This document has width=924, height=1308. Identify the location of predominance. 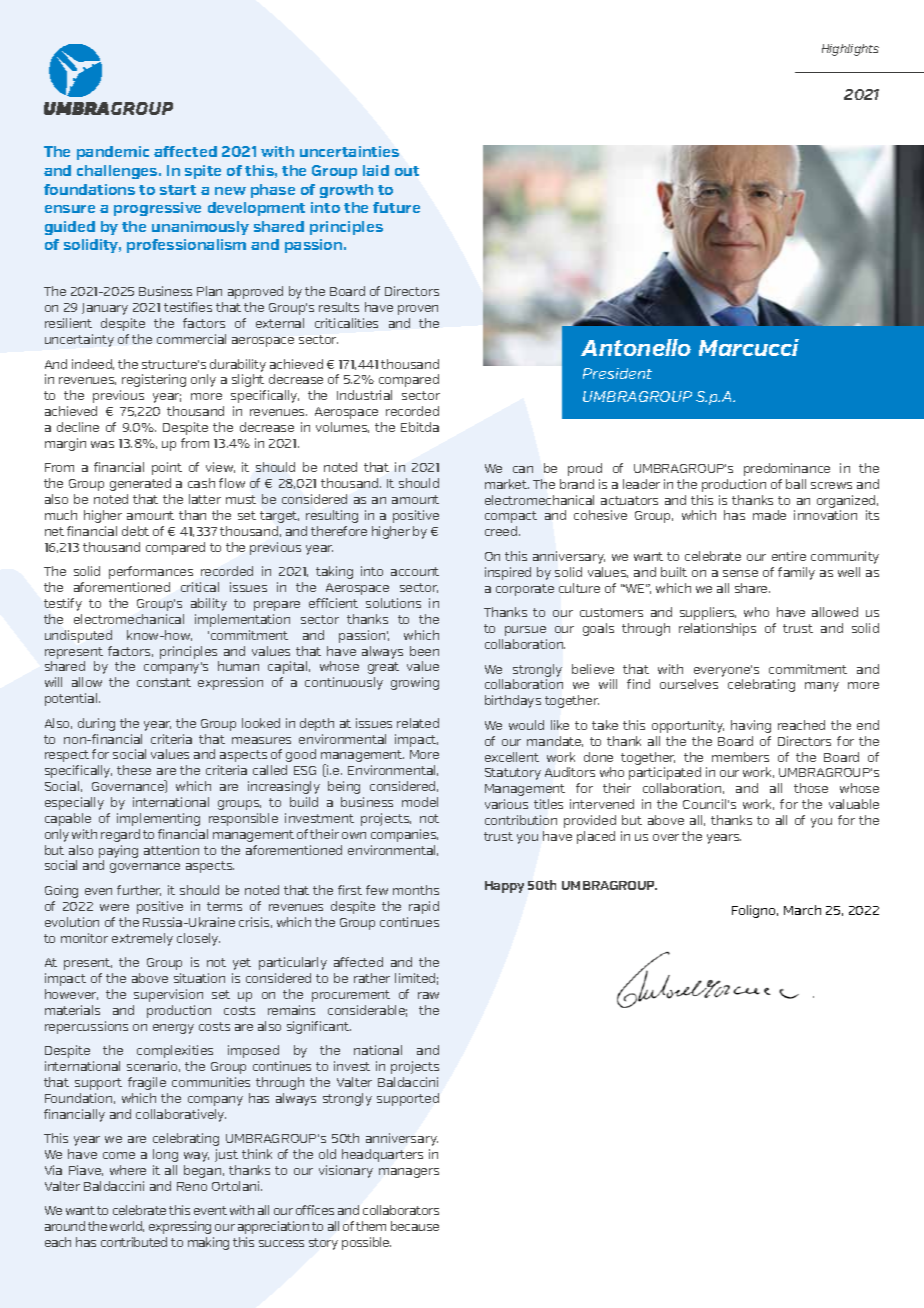
(787, 469).
